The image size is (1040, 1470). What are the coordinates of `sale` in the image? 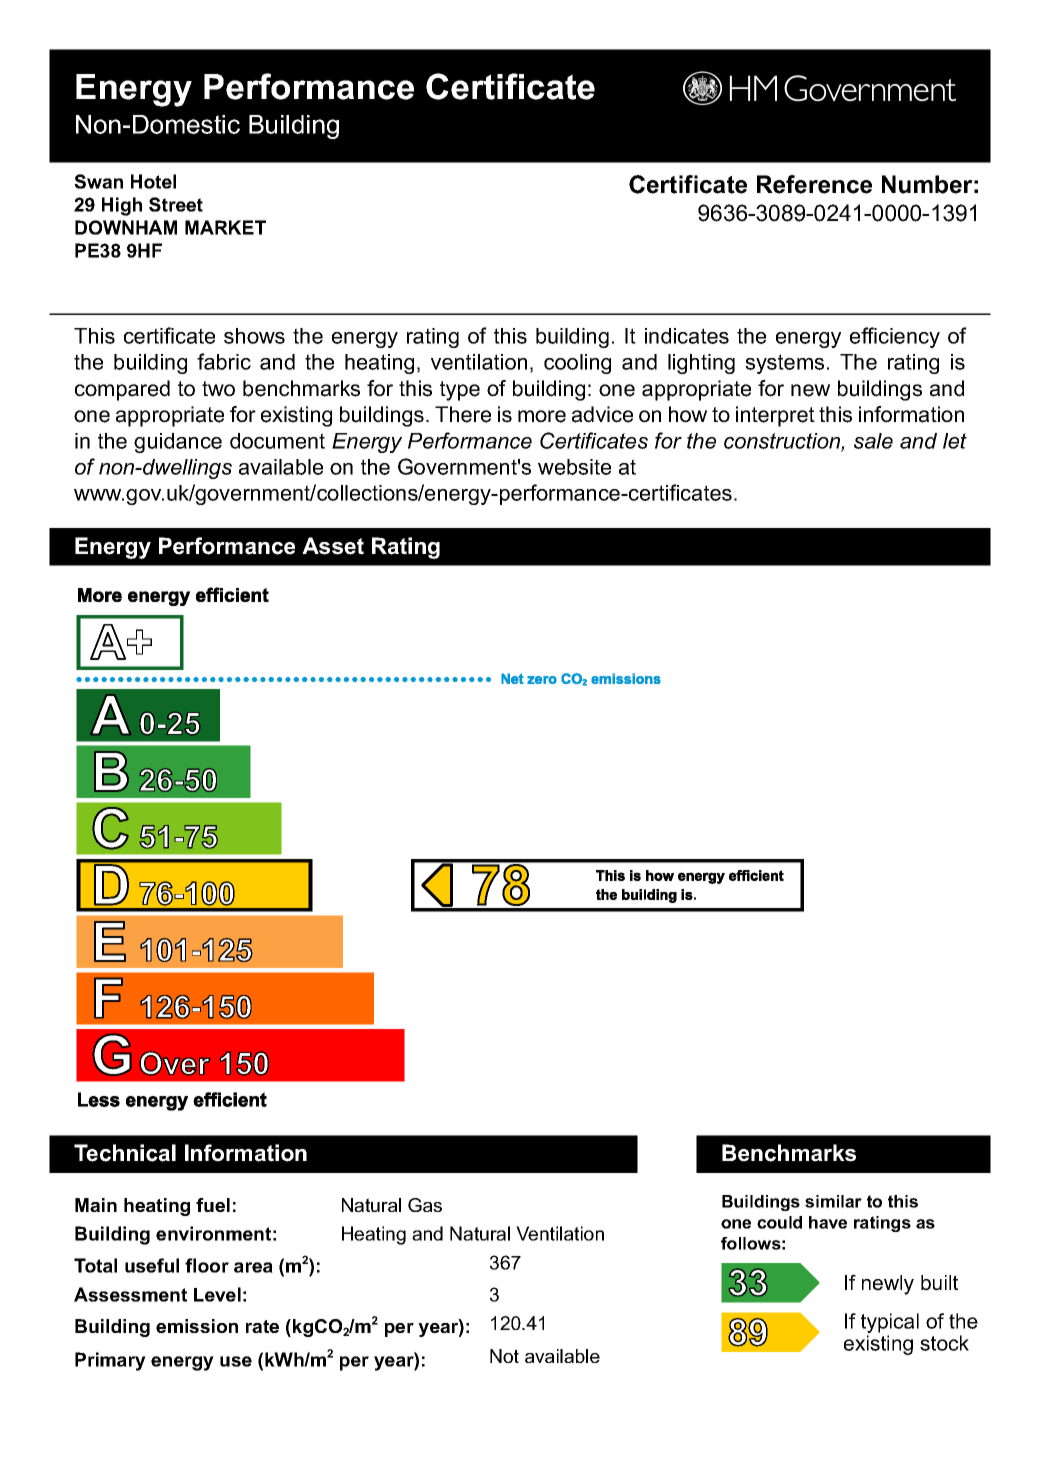 It's located at (873, 441).
